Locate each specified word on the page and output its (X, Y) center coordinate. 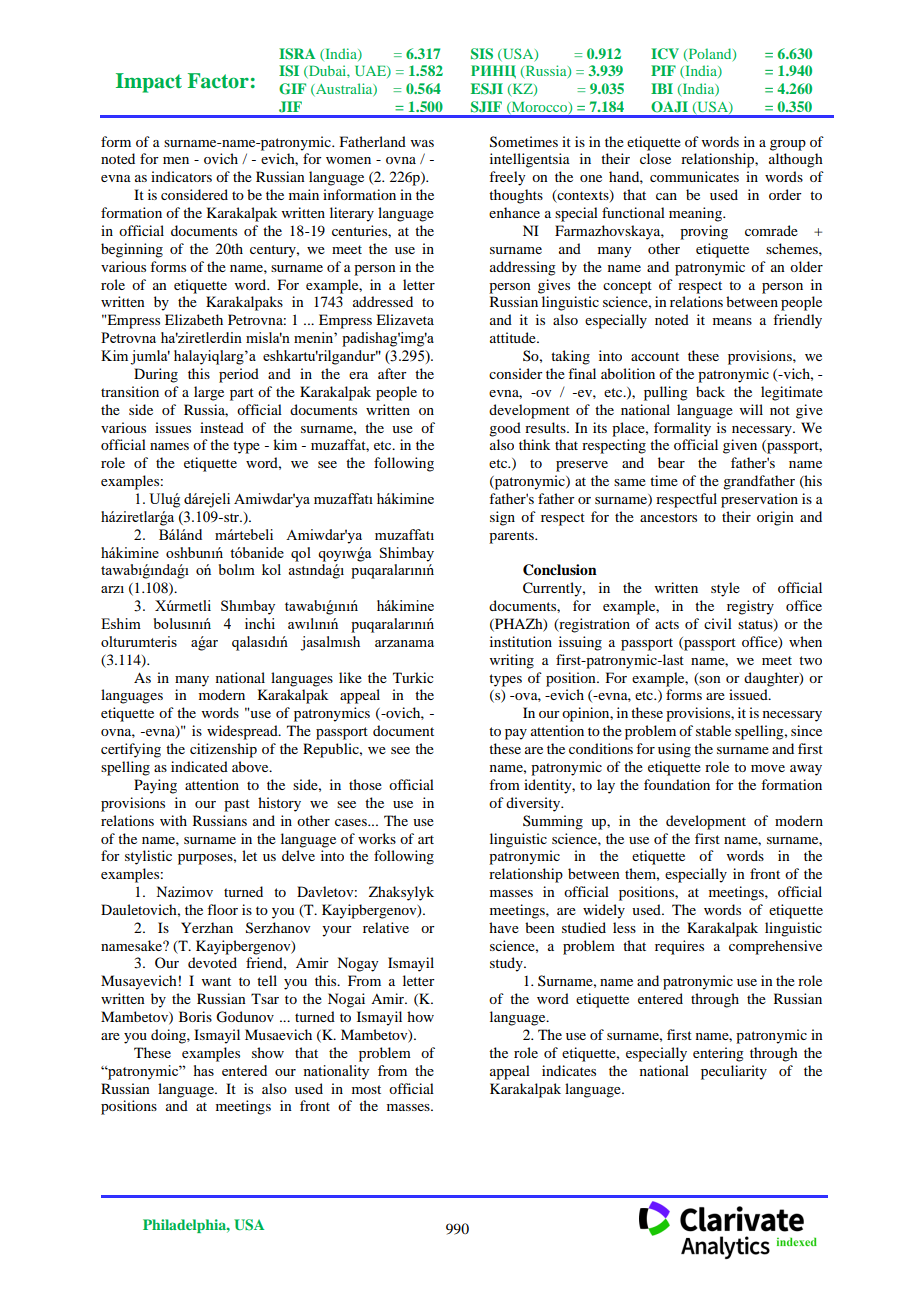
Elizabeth (194, 319)
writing (512, 661)
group (788, 145)
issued (749, 694)
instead (222, 427)
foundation (677, 784)
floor (222, 909)
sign (502, 518)
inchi (260, 623)
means (732, 321)
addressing (523, 268)
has (204, 1070)
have (504, 927)
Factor (218, 81)
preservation (759, 500)
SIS (482, 54)
